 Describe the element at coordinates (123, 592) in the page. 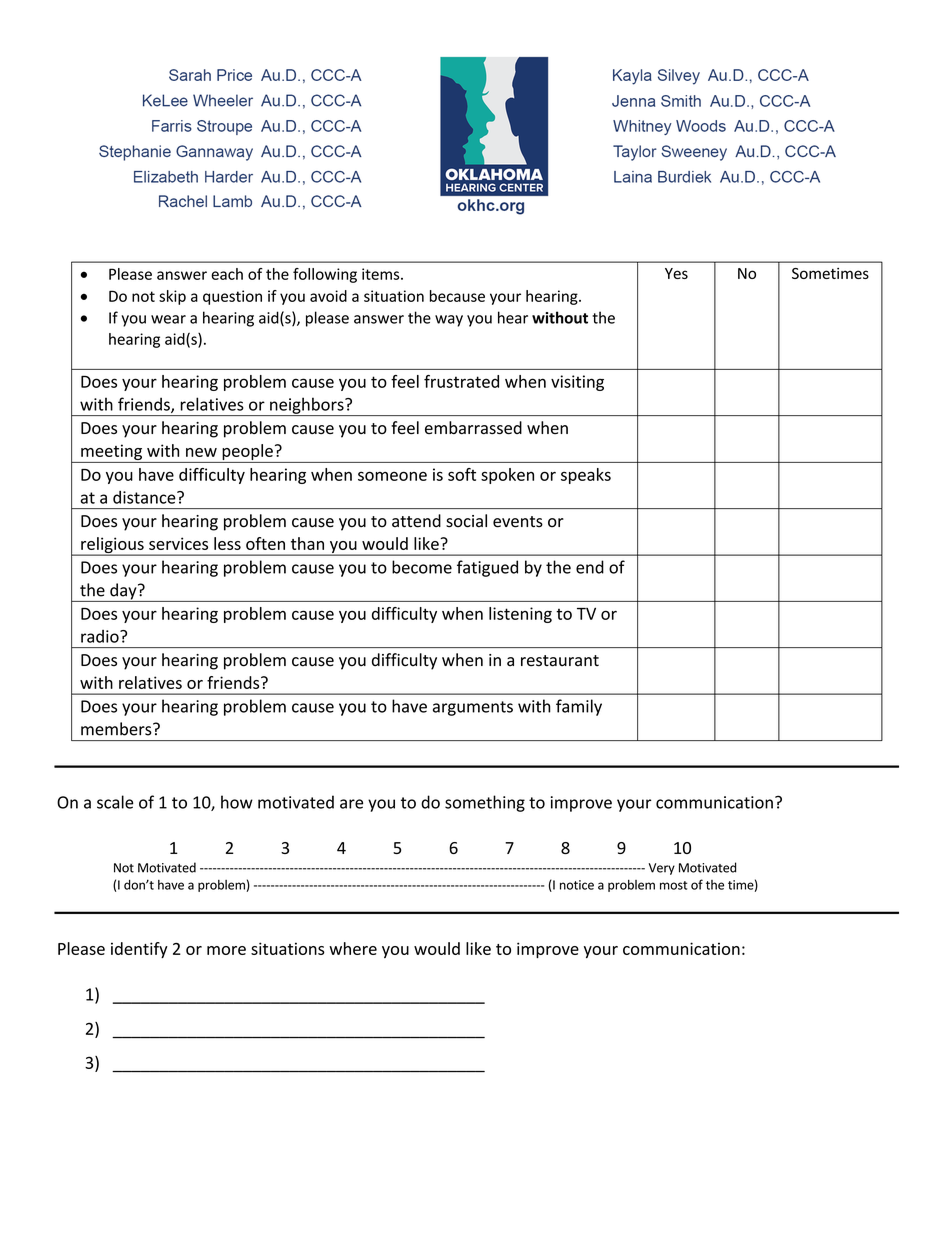

I see `day` at that location.
